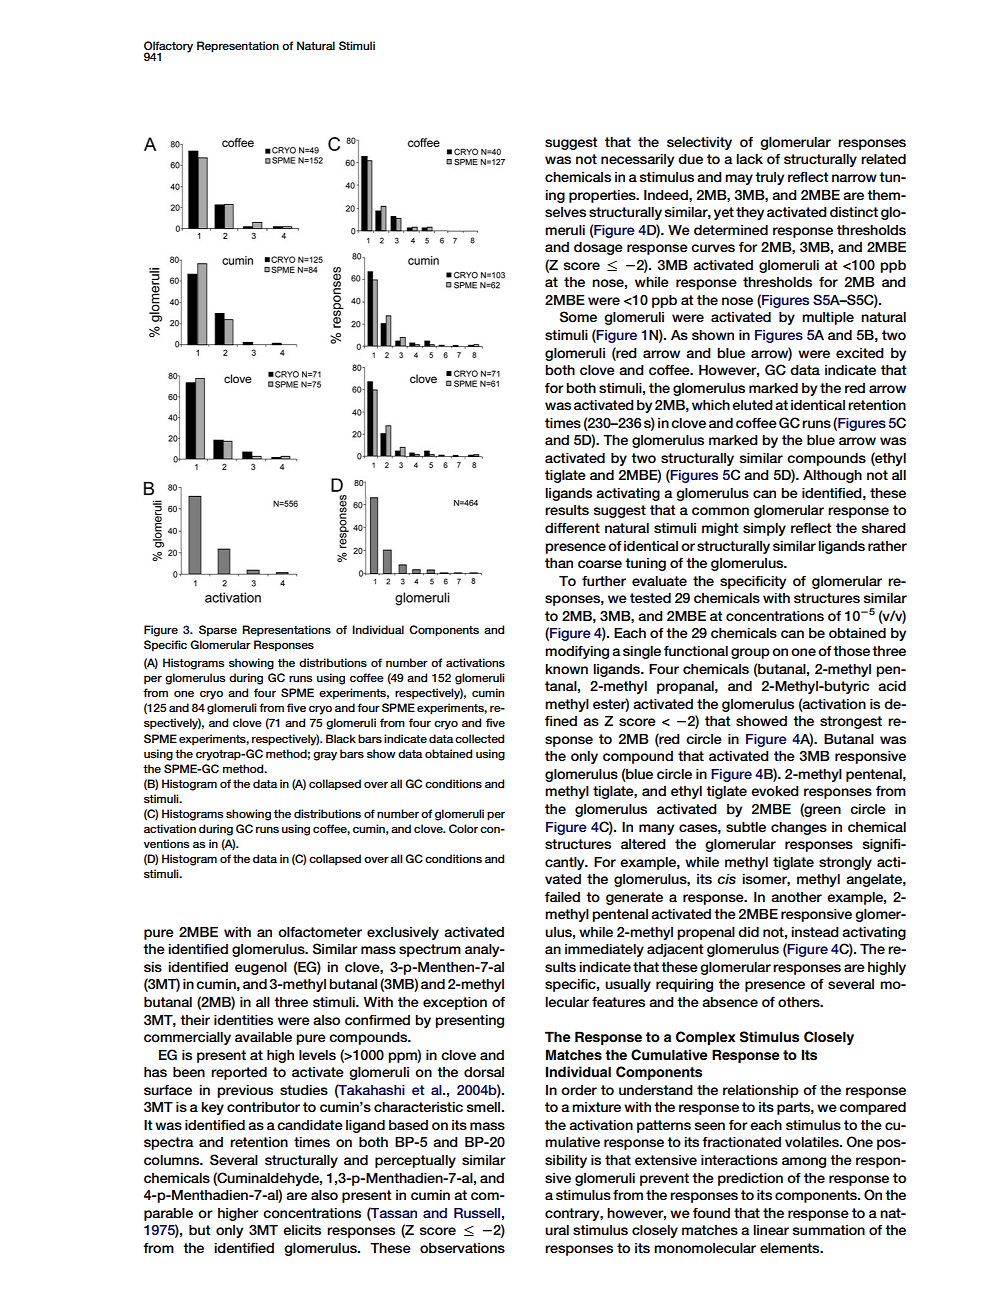 The height and width of the page is (1314, 982). Describe the element at coordinates (462, 1248) in the page. I see `observations` at that location.
